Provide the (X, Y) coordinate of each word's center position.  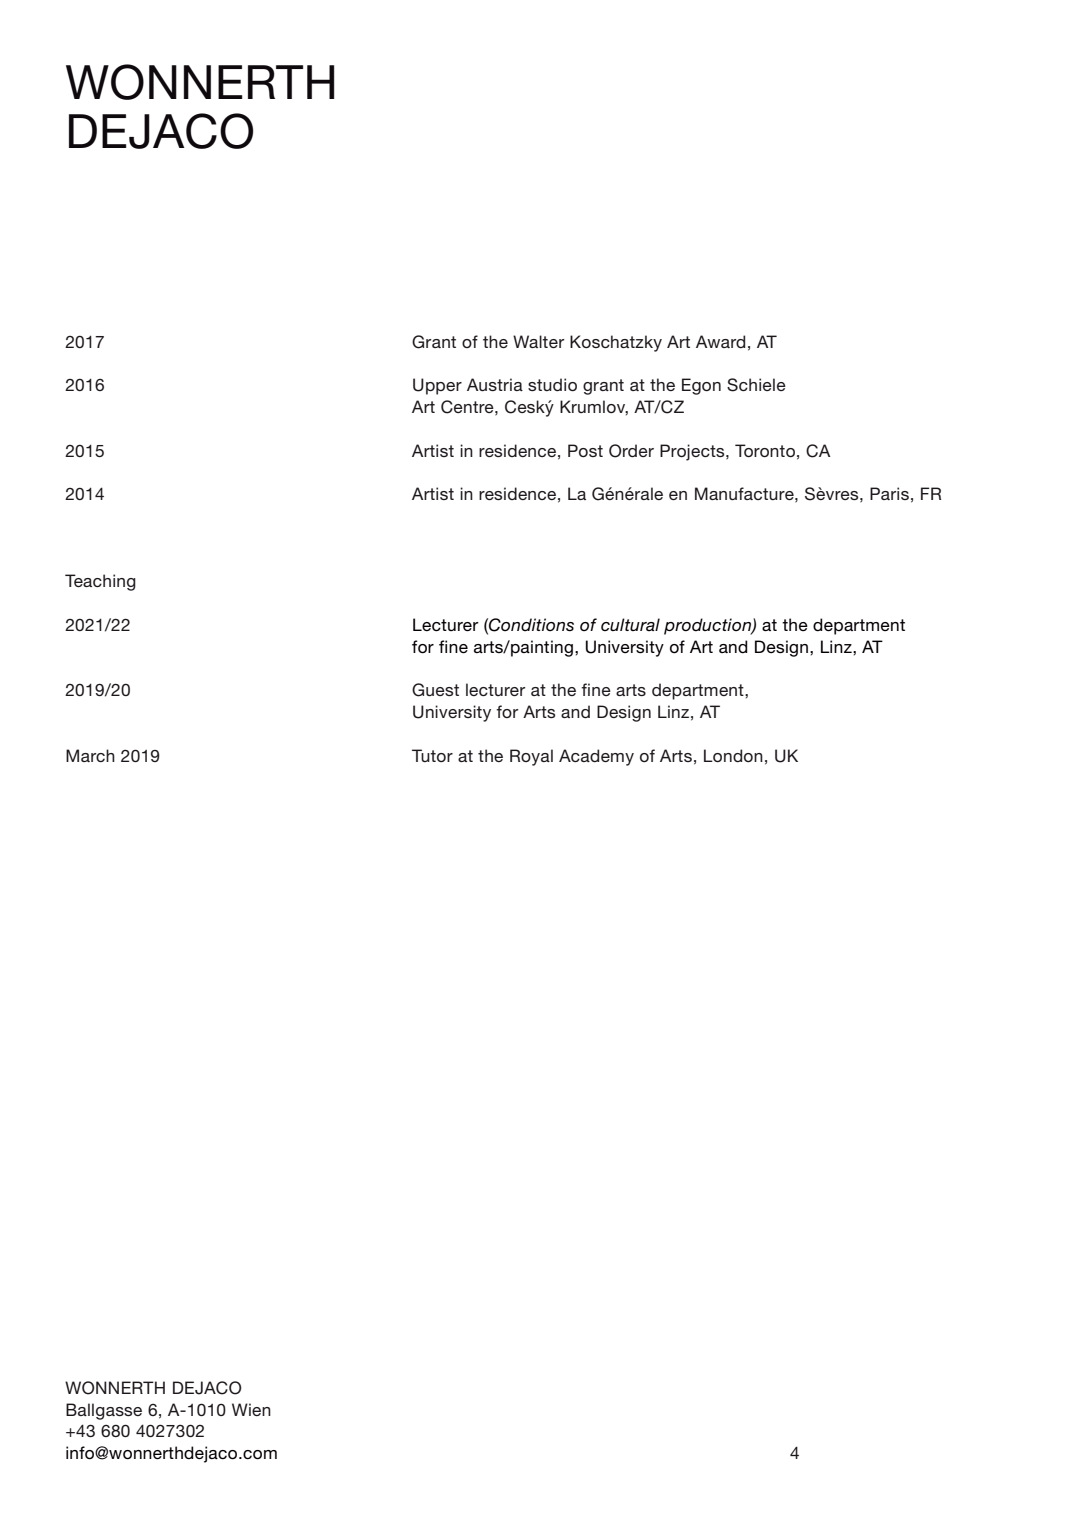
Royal (531, 757)
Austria (495, 384)
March (90, 755)
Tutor (432, 755)
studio (552, 384)
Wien (251, 1409)
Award (720, 341)
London (733, 755)
